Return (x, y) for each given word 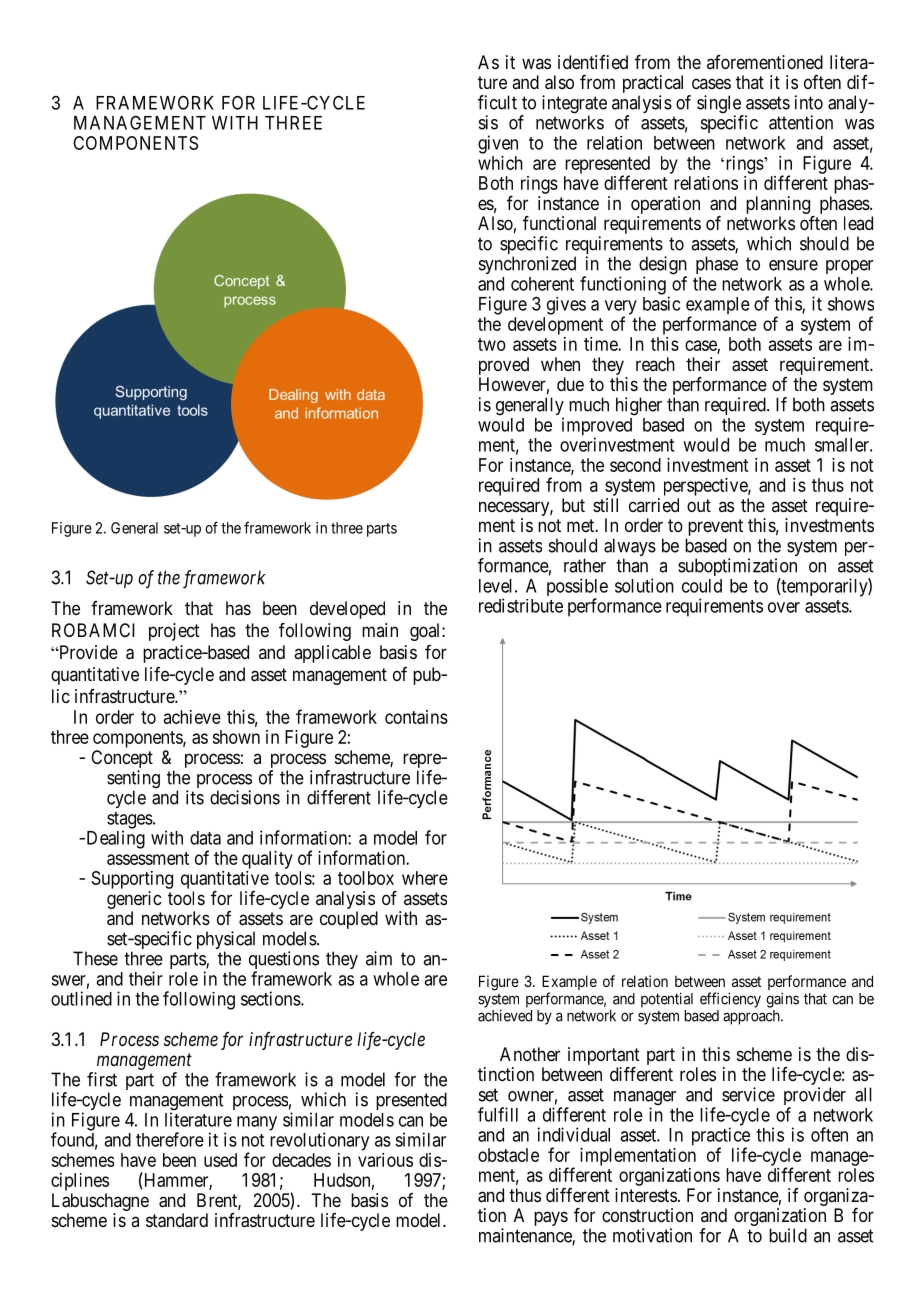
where (425, 878)
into (809, 102)
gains (782, 1000)
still (605, 505)
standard (177, 1220)
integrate (574, 105)
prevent (714, 529)
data (205, 838)
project (174, 632)
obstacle (508, 1155)
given (498, 144)
